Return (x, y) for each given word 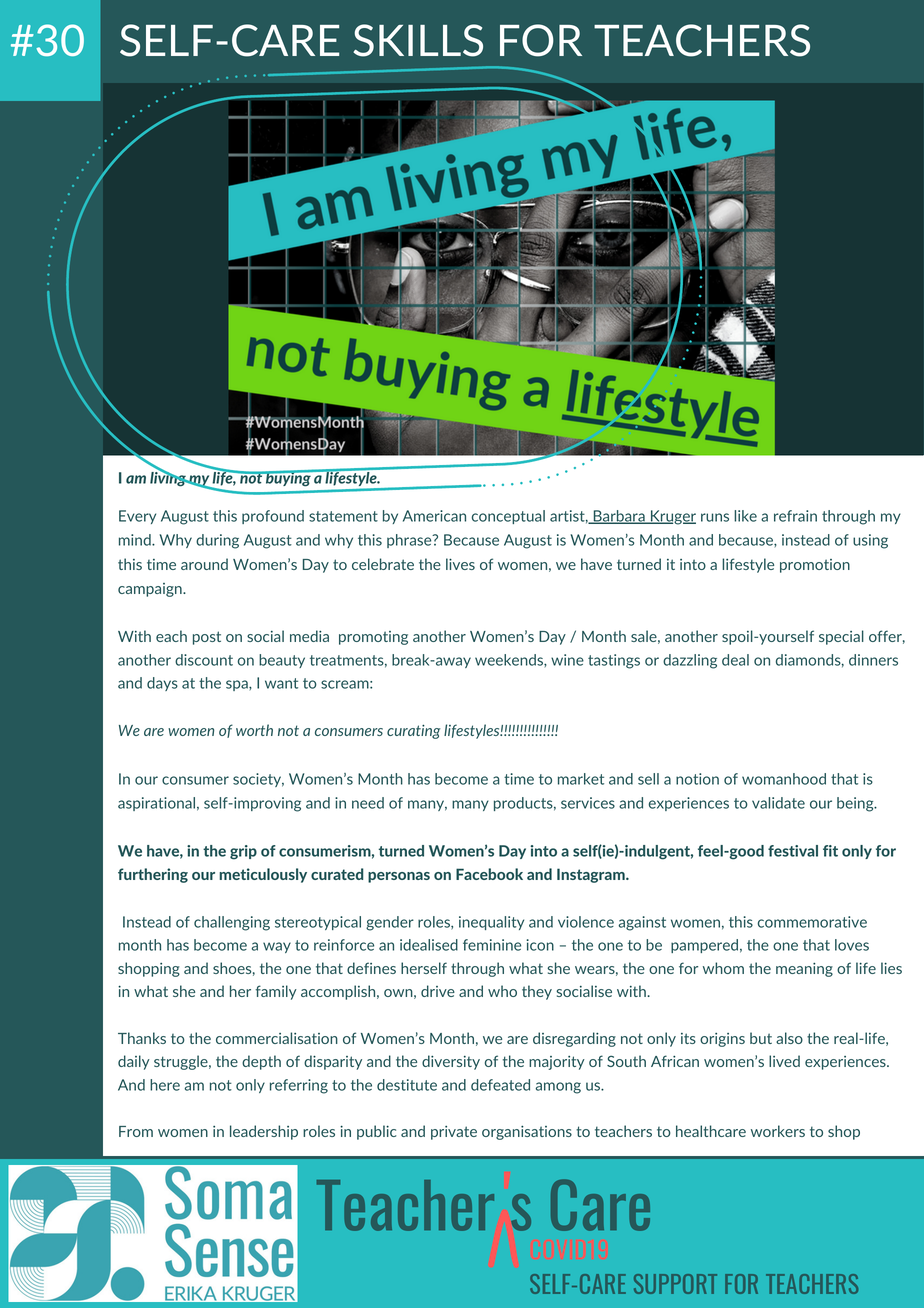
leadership (264, 1132)
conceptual (508, 517)
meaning (804, 970)
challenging (232, 923)
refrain (795, 516)
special (841, 637)
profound (273, 517)
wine (567, 660)
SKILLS (418, 40)
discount (204, 660)
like (745, 516)
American (434, 516)
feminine (492, 945)
